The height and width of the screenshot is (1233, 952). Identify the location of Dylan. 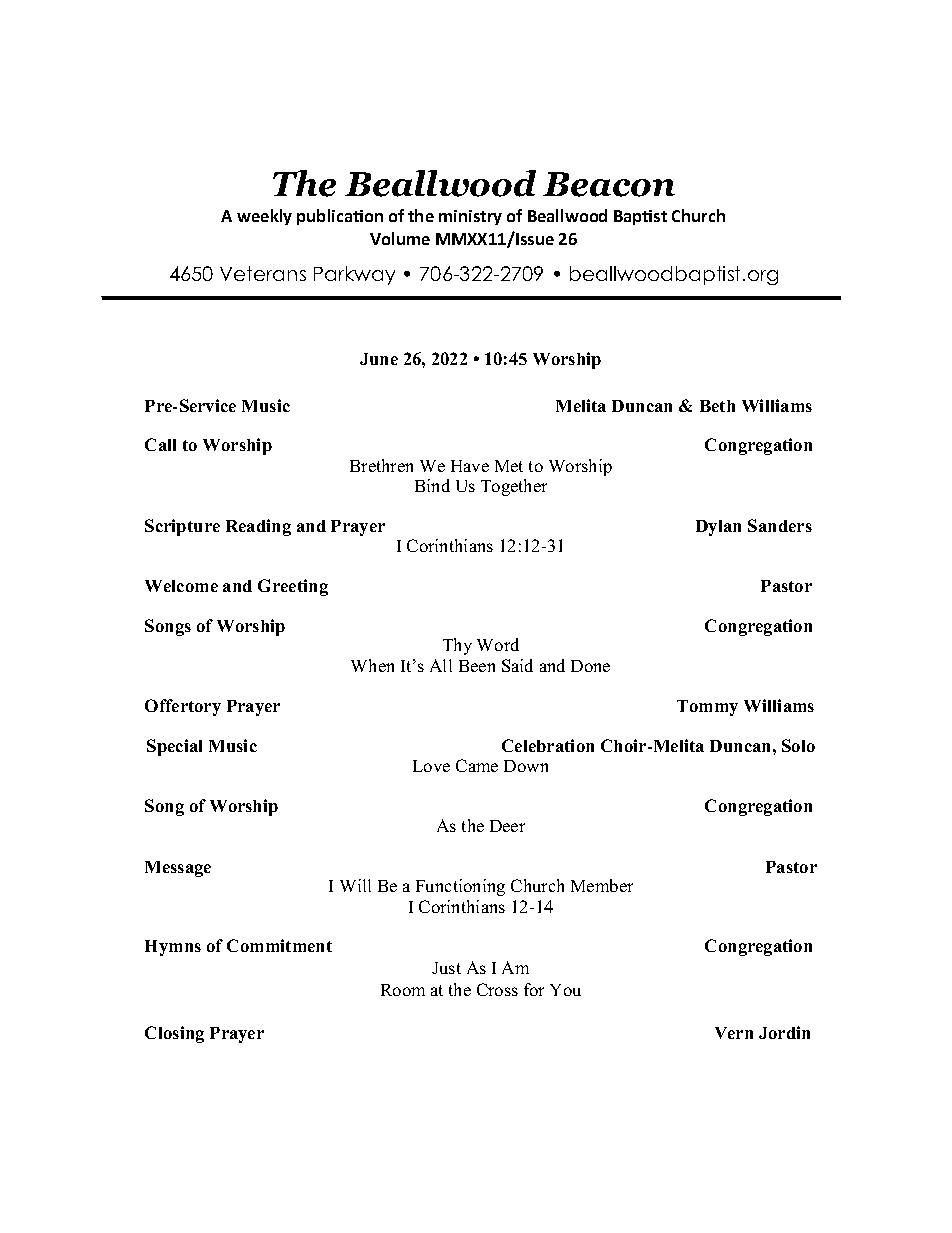
(718, 528).
